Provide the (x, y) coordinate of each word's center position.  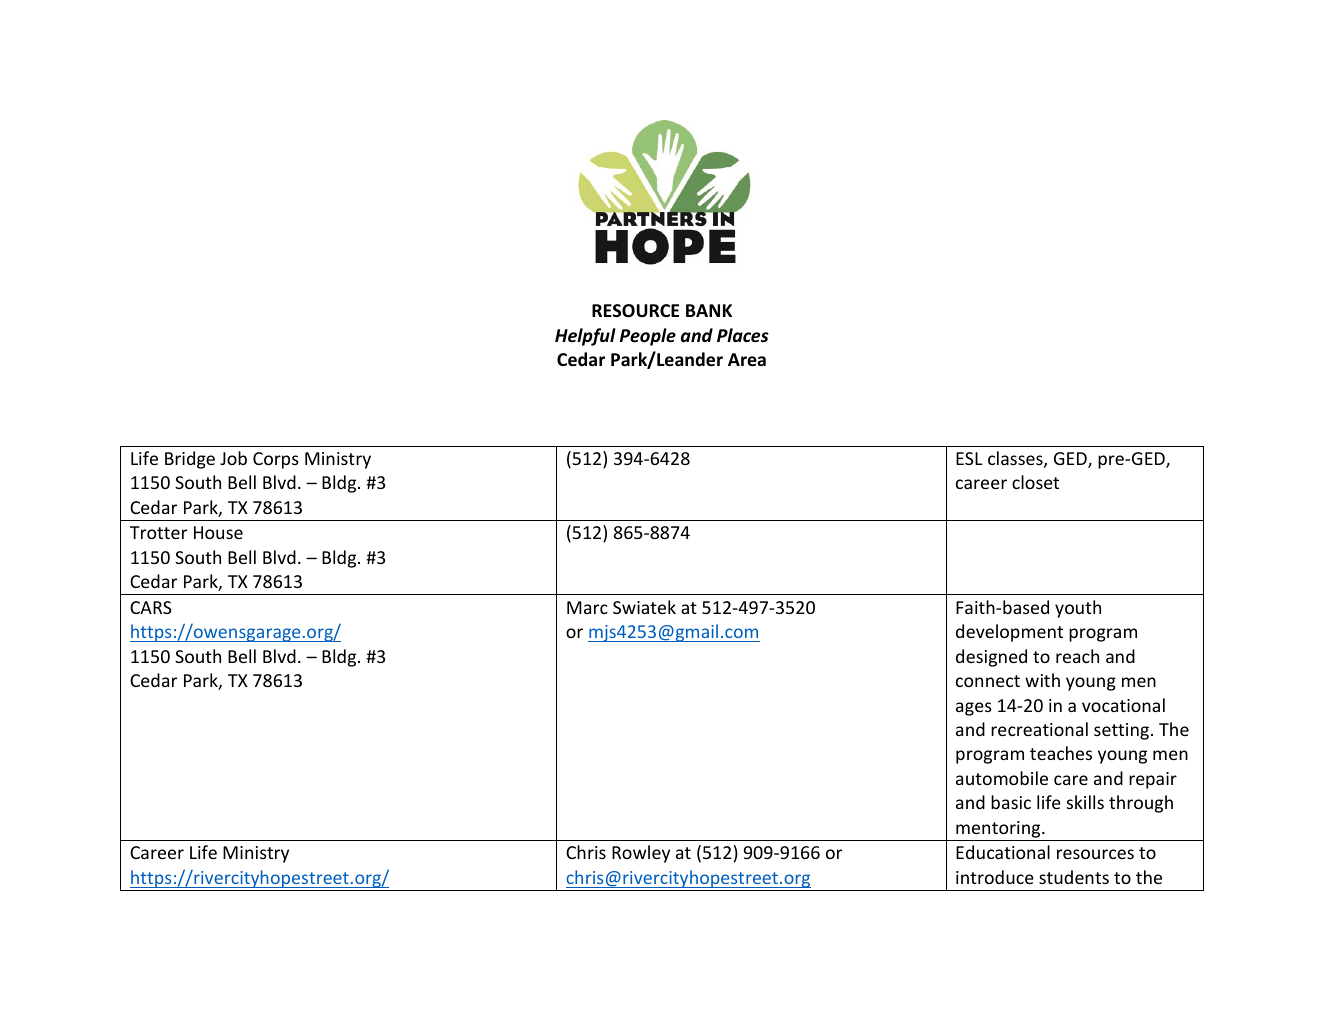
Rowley (641, 854)
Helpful (585, 337)
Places (743, 335)
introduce (995, 877)
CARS (151, 607)
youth (1078, 609)
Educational (1003, 852)
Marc (587, 607)
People (648, 337)
